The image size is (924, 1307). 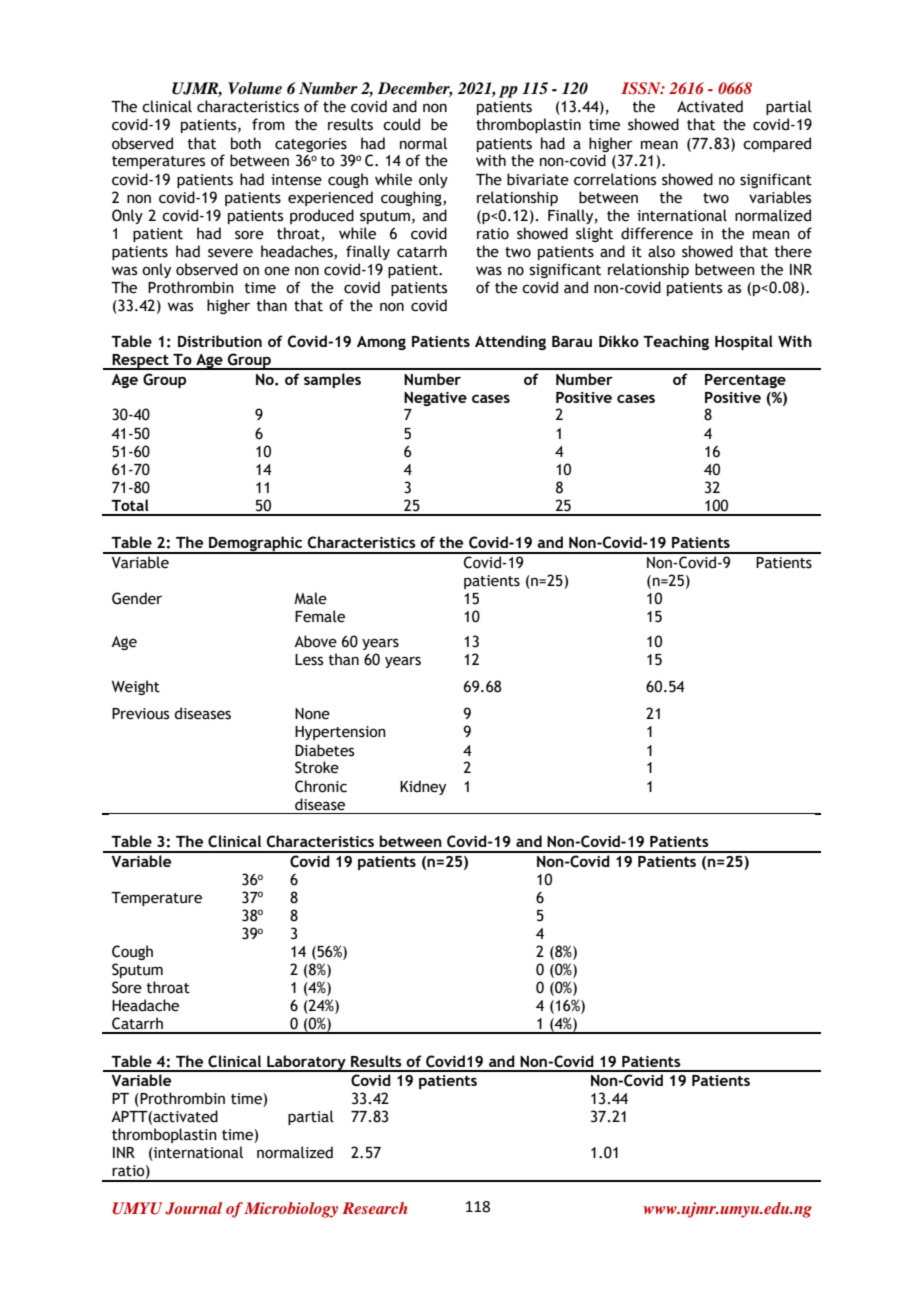 I want to click on both, so click(x=246, y=143).
